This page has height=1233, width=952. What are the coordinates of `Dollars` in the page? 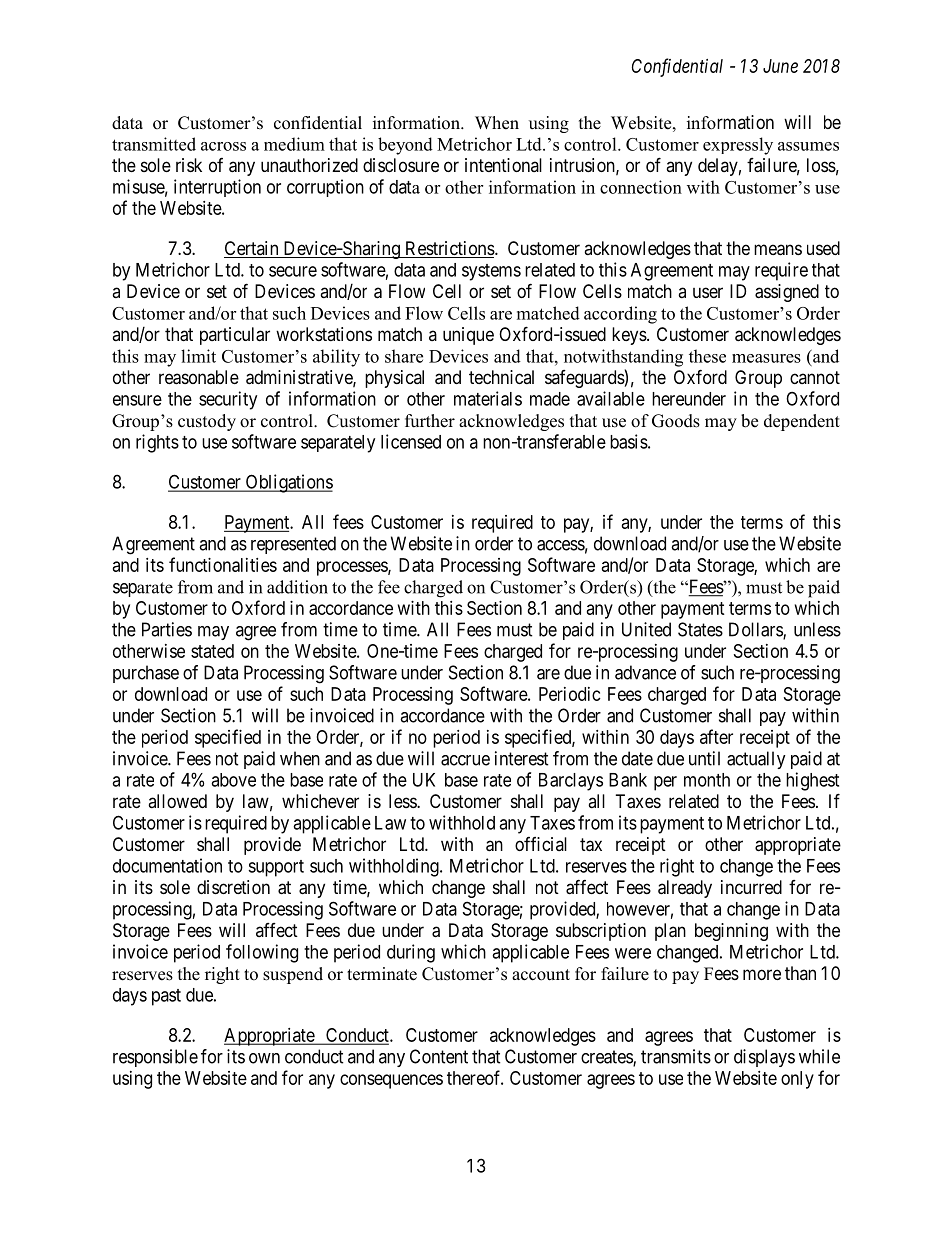 It's located at (756, 630).
